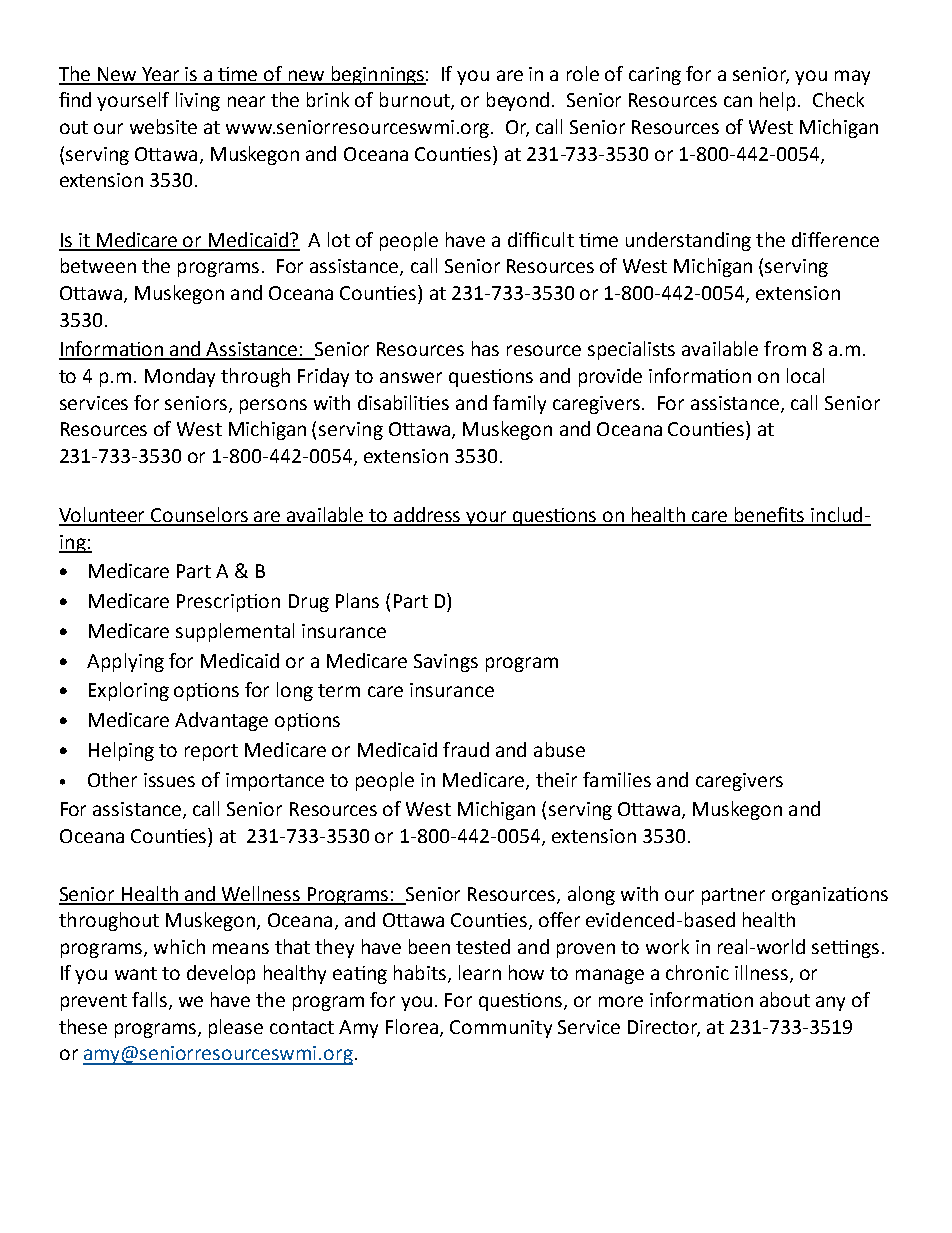 Image resolution: width=952 pixels, height=1233 pixels. I want to click on living, so click(198, 101).
